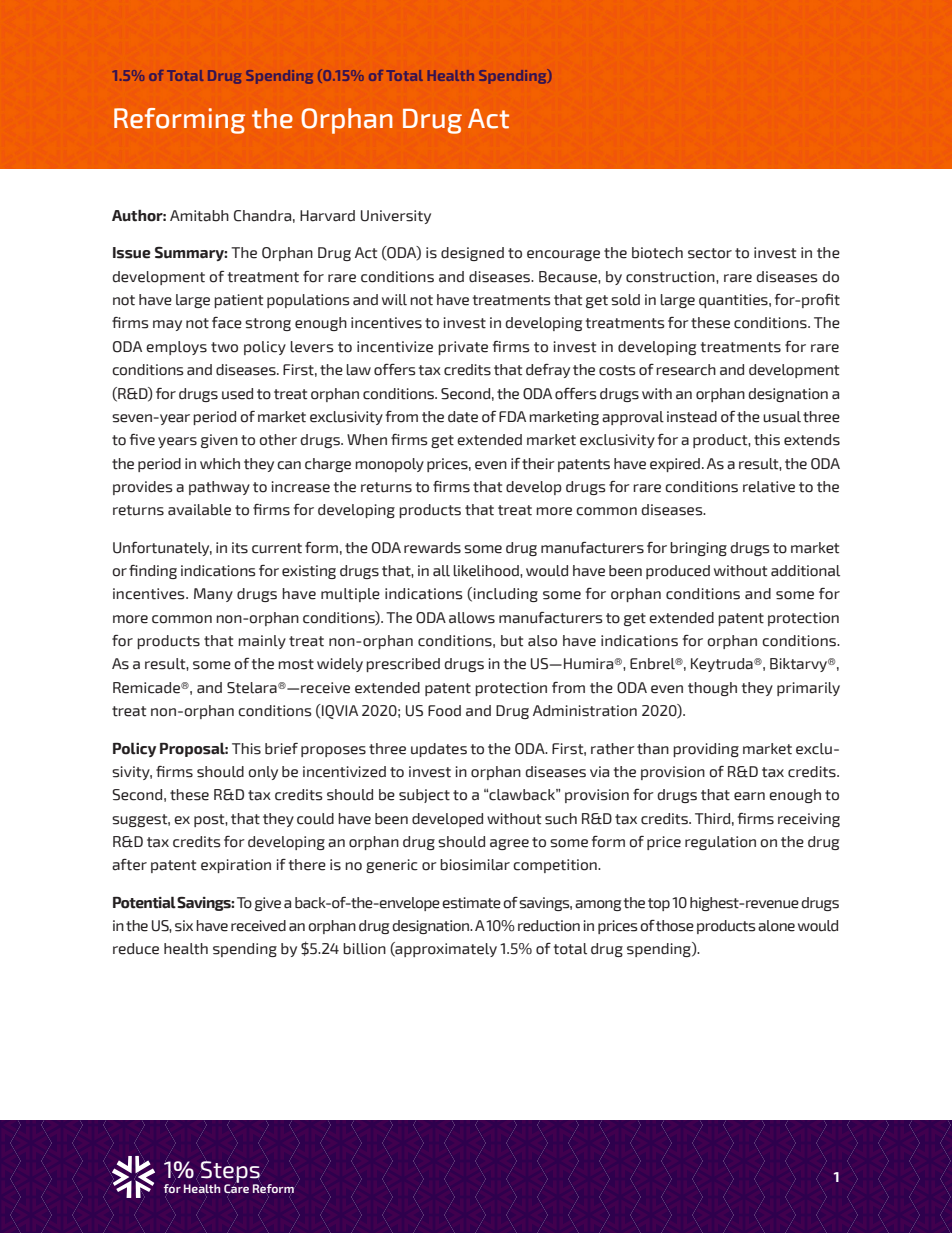 Image resolution: width=952 pixels, height=1233 pixels. Describe the element at coordinates (472, 254) in the screenshot. I see `designed` at that location.
